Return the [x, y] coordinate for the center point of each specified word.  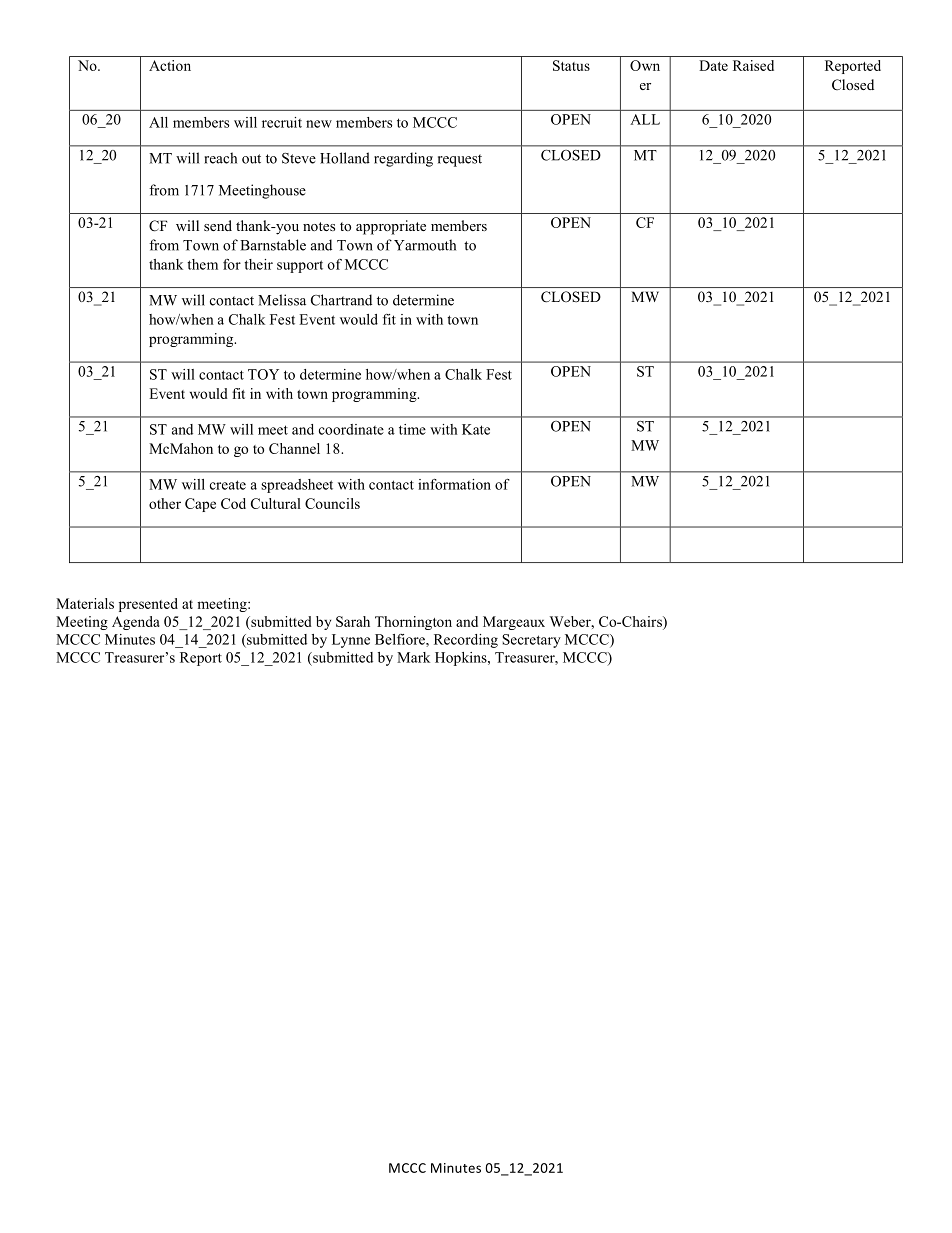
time [412, 429]
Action [170, 65]
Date [713, 65]
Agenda [136, 623]
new [319, 124]
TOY [263, 374]
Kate [476, 429]
